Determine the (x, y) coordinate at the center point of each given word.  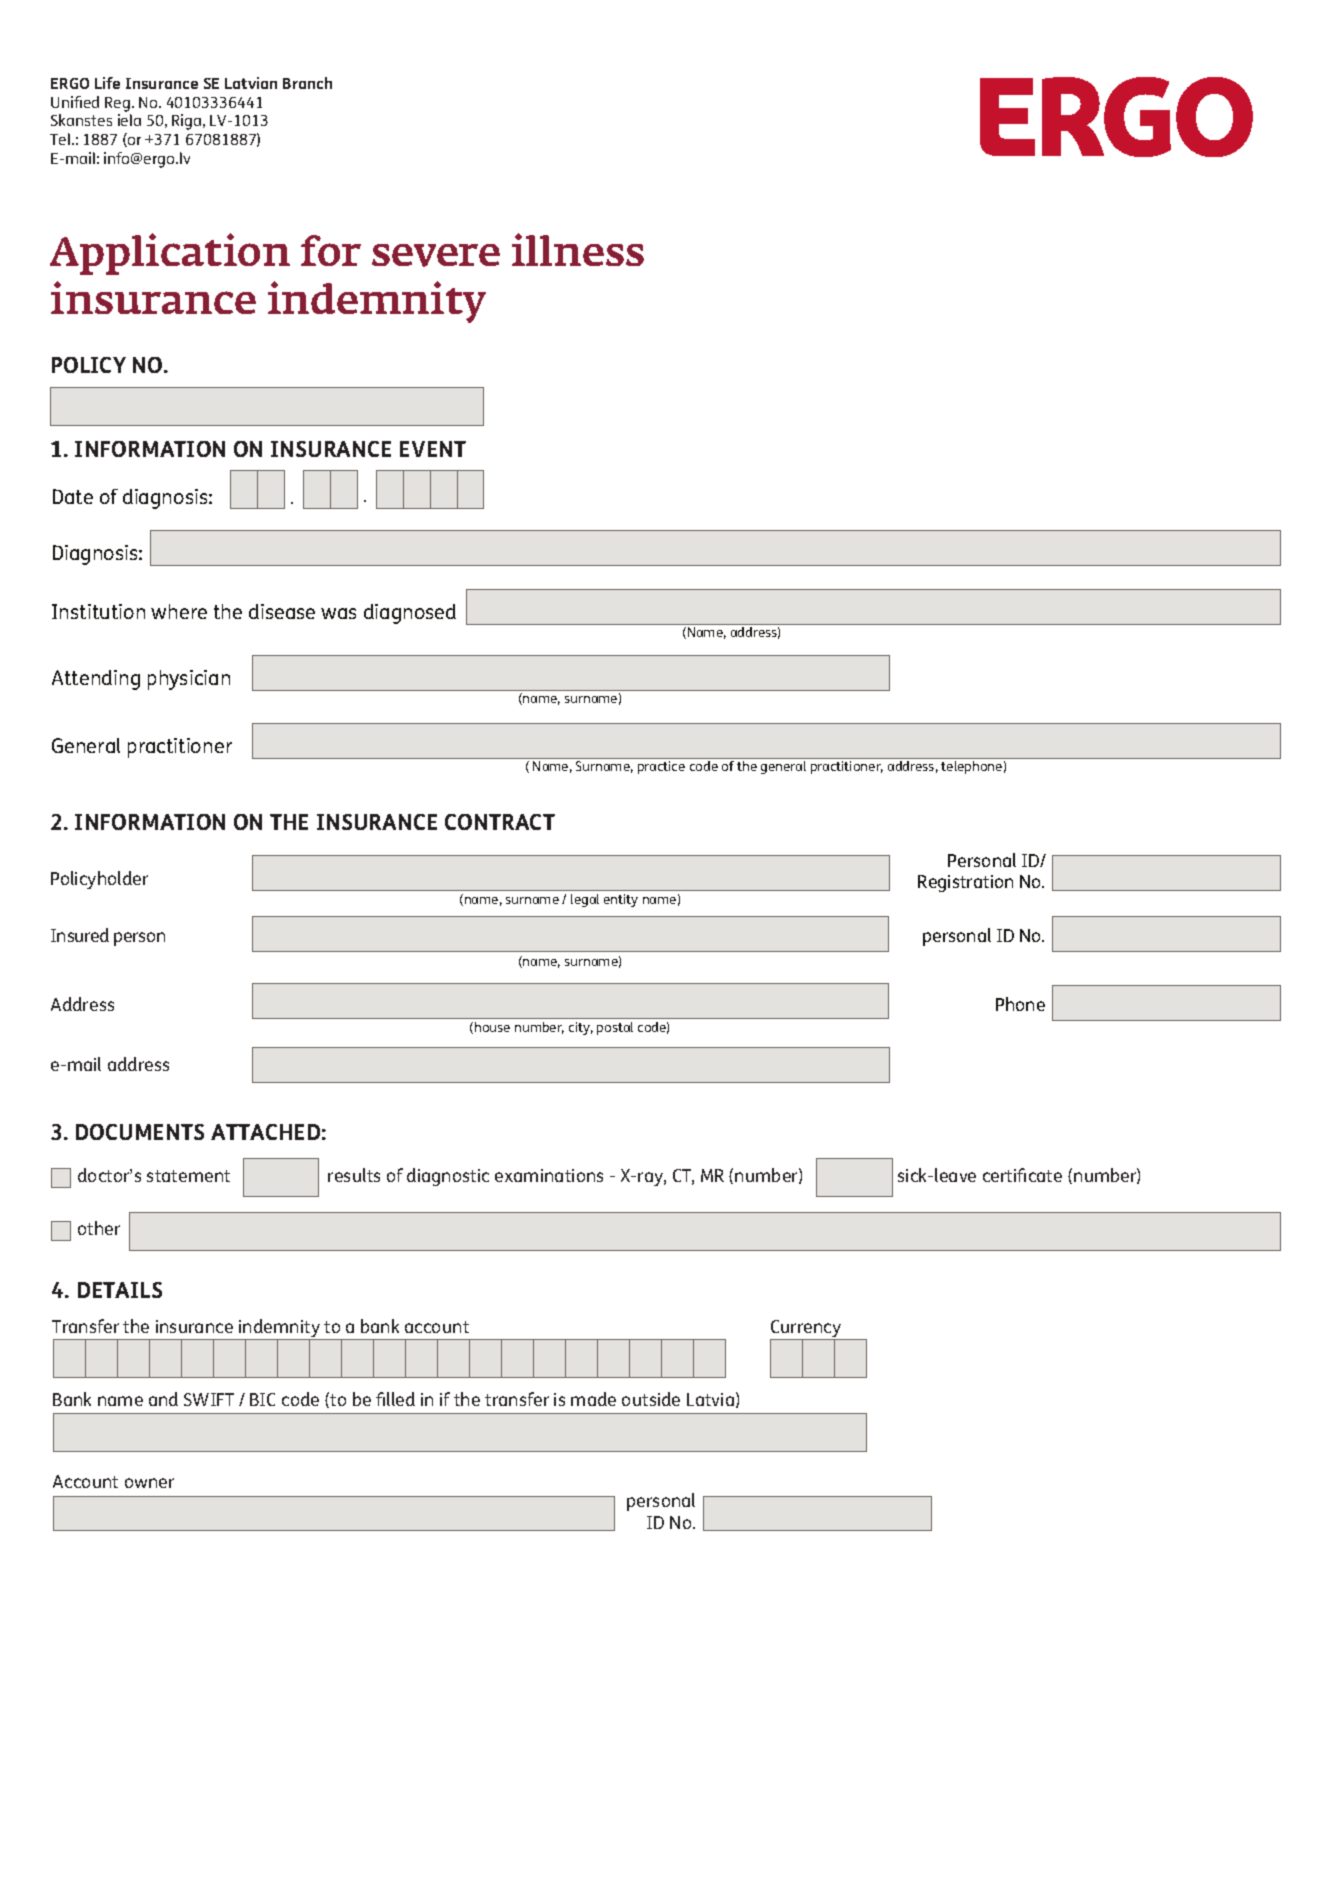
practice (661, 767)
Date (73, 496)
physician (189, 680)
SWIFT (209, 1399)
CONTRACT (500, 822)
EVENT (433, 449)
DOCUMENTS (140, 1132)
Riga (188, 122)
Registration (965, 883)
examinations (549, 1175)
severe (436, 255)
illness (578, 249)
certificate (1022, 1175)
